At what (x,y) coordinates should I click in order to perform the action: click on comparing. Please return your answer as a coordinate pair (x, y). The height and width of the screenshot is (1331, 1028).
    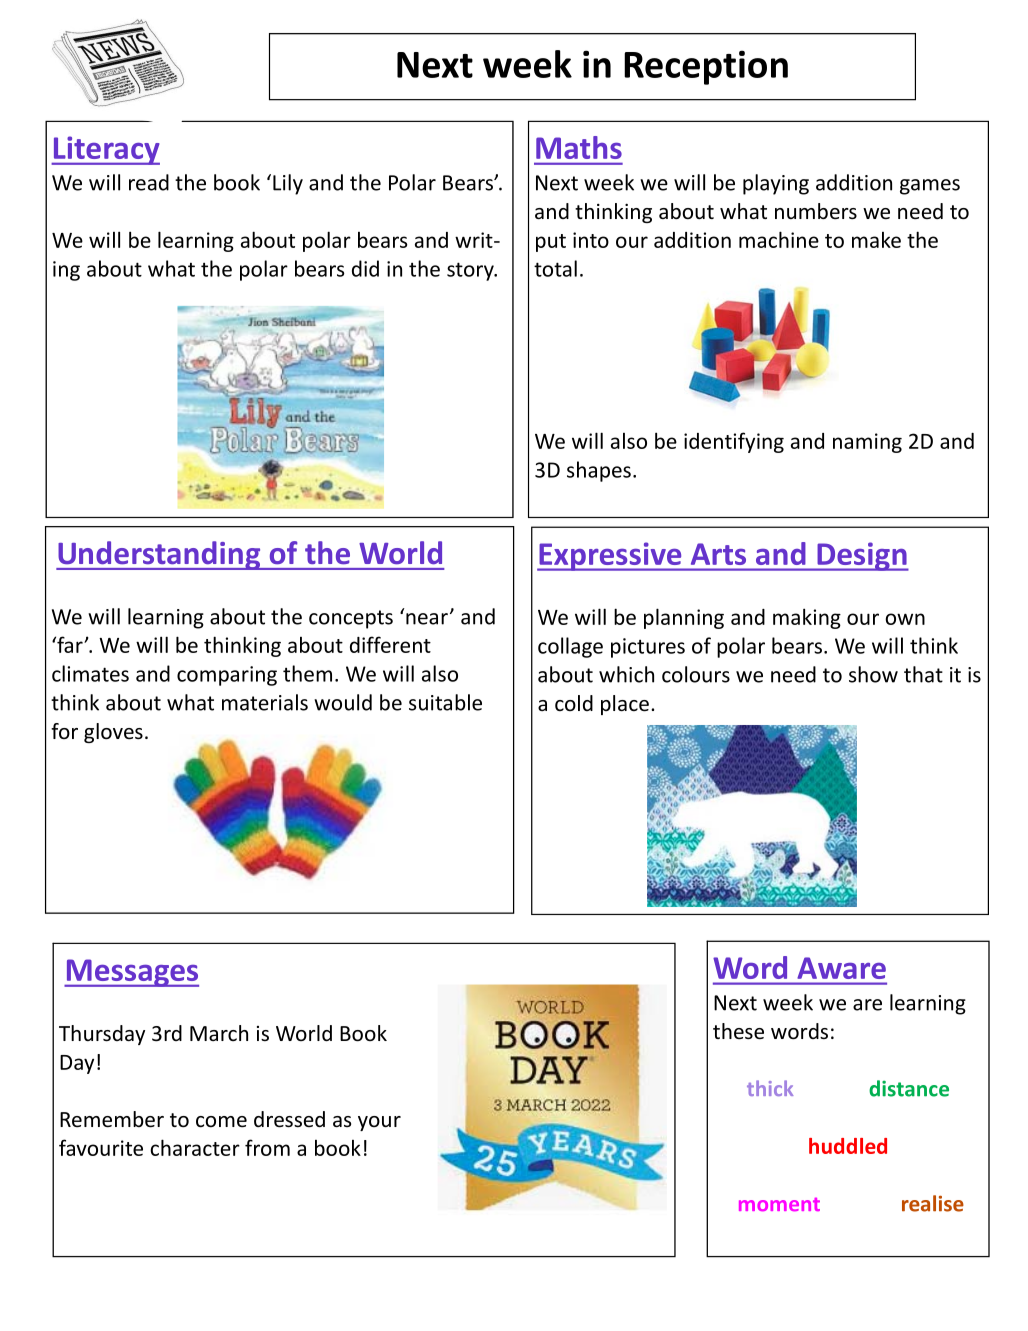
    Looking at the image, I should click on (227, 676).
